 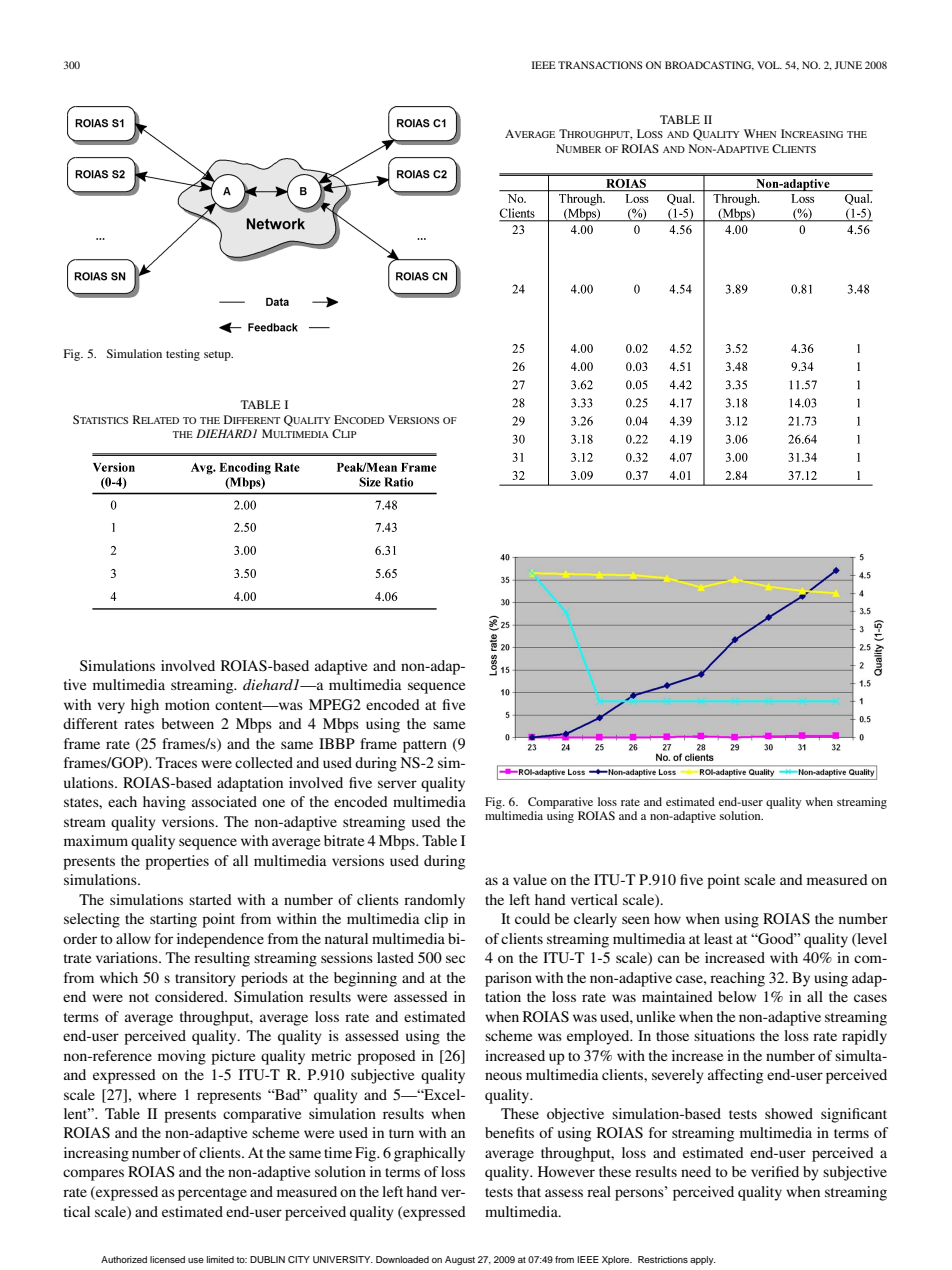 What do you see at coordinates (848, 65) in the page?
I see `JUNE` at bounding box center [848, 65].
